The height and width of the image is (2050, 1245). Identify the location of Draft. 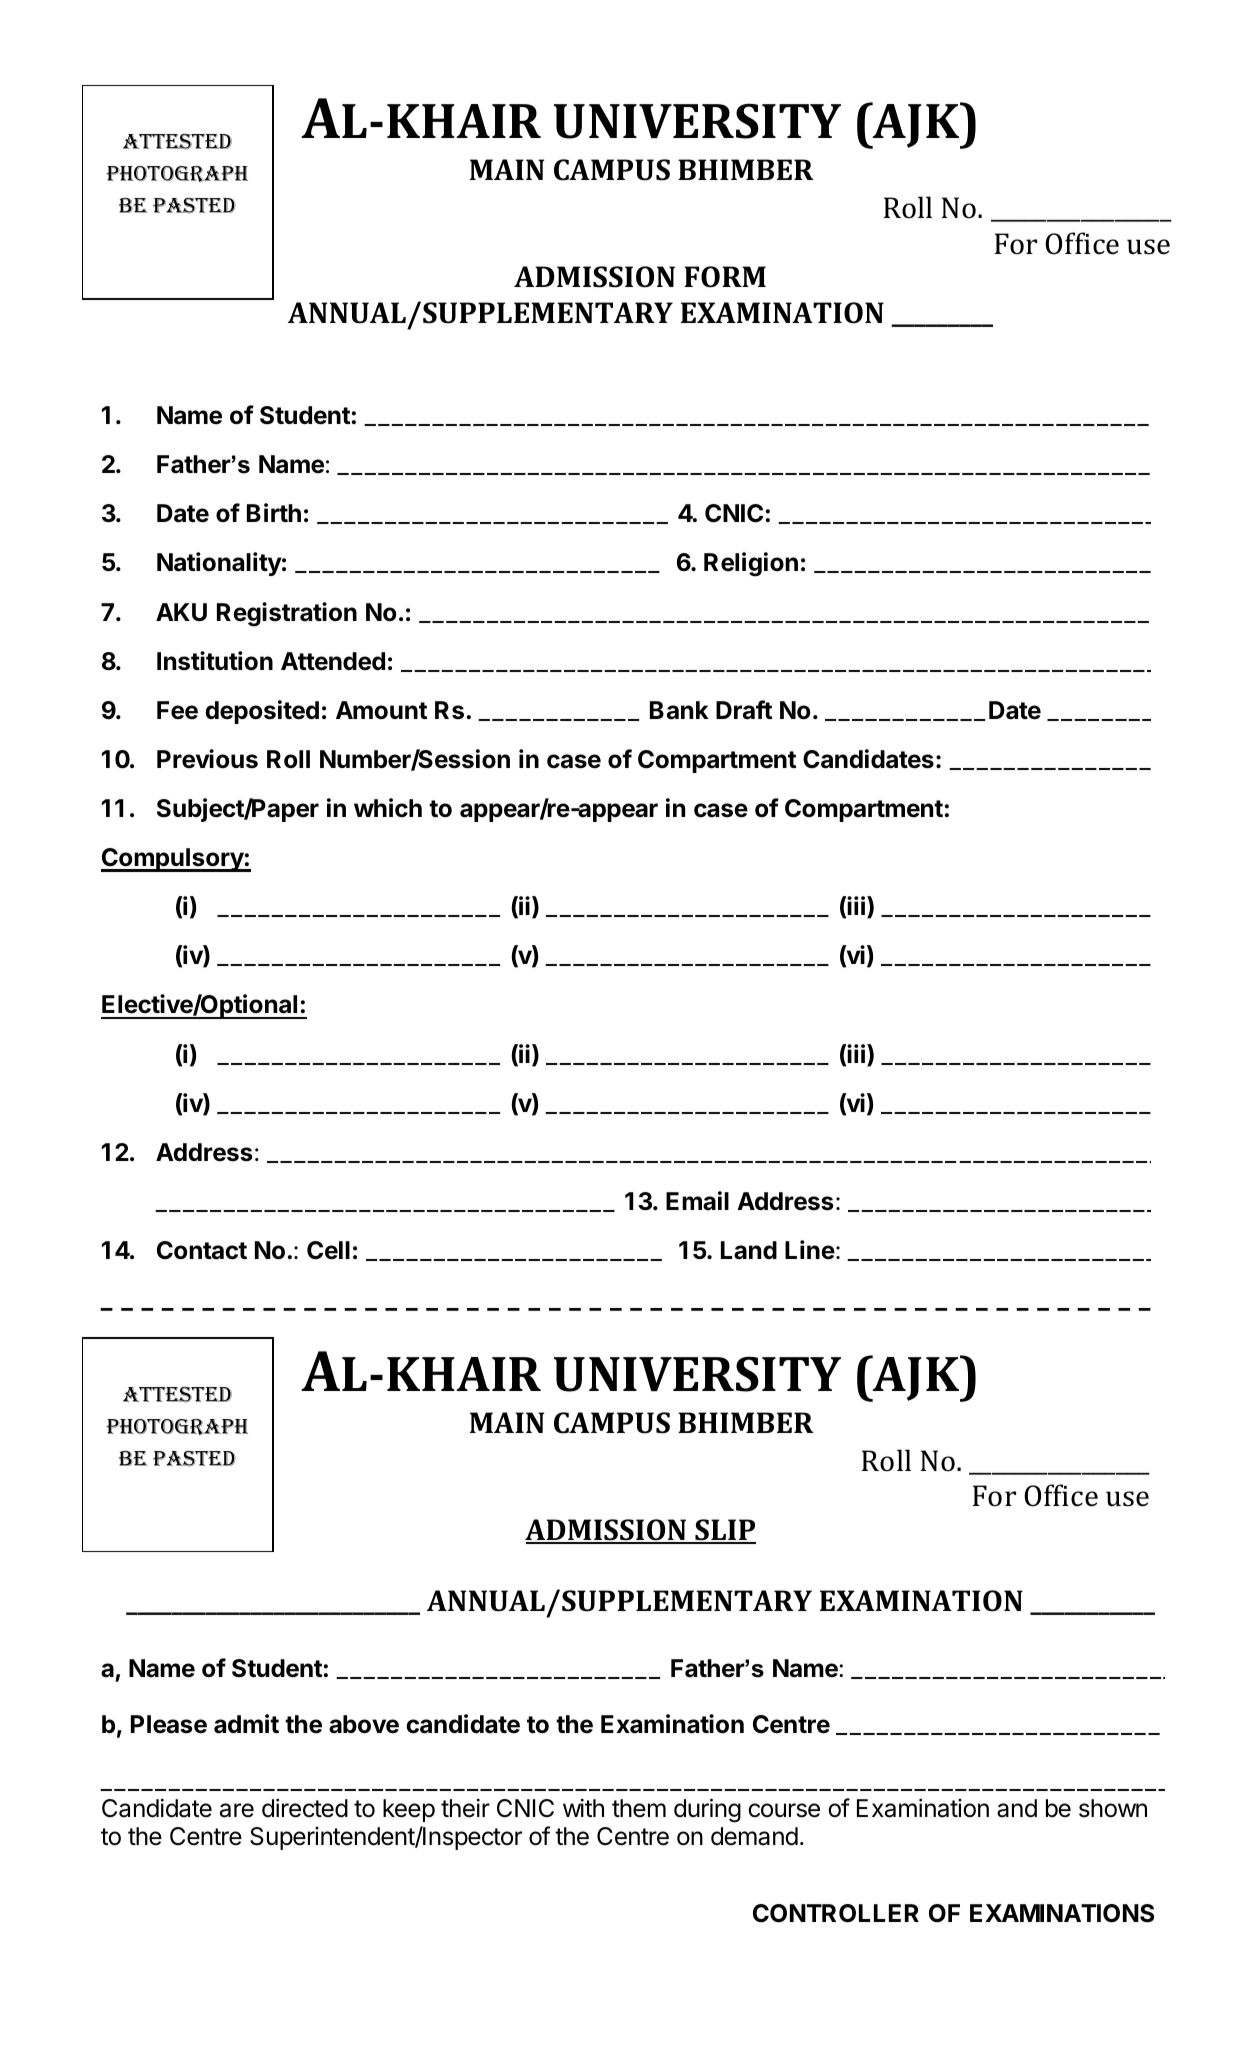
(744, 710).
